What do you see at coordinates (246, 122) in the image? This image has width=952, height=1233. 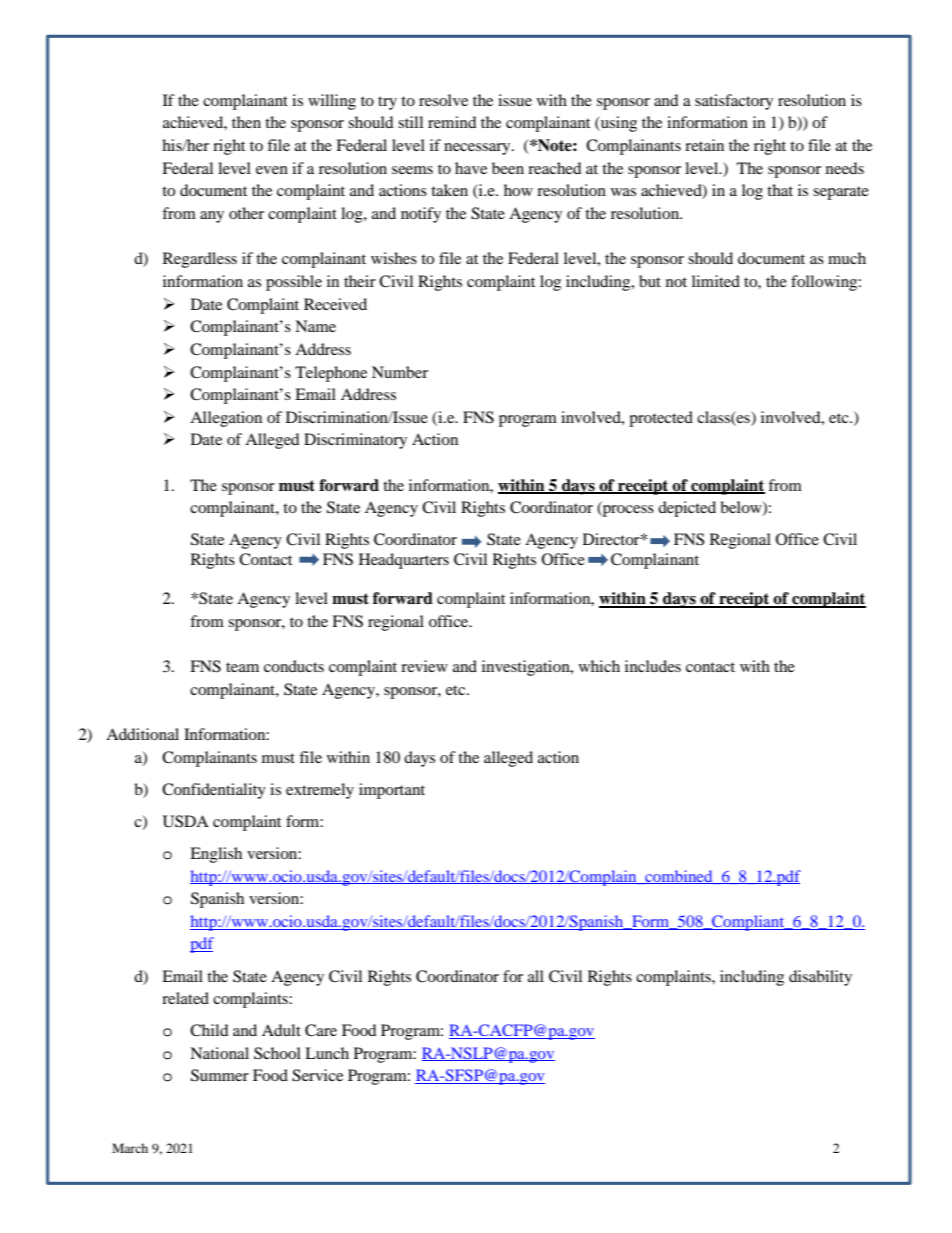 I see `then` at bounding box center [246, 122].
